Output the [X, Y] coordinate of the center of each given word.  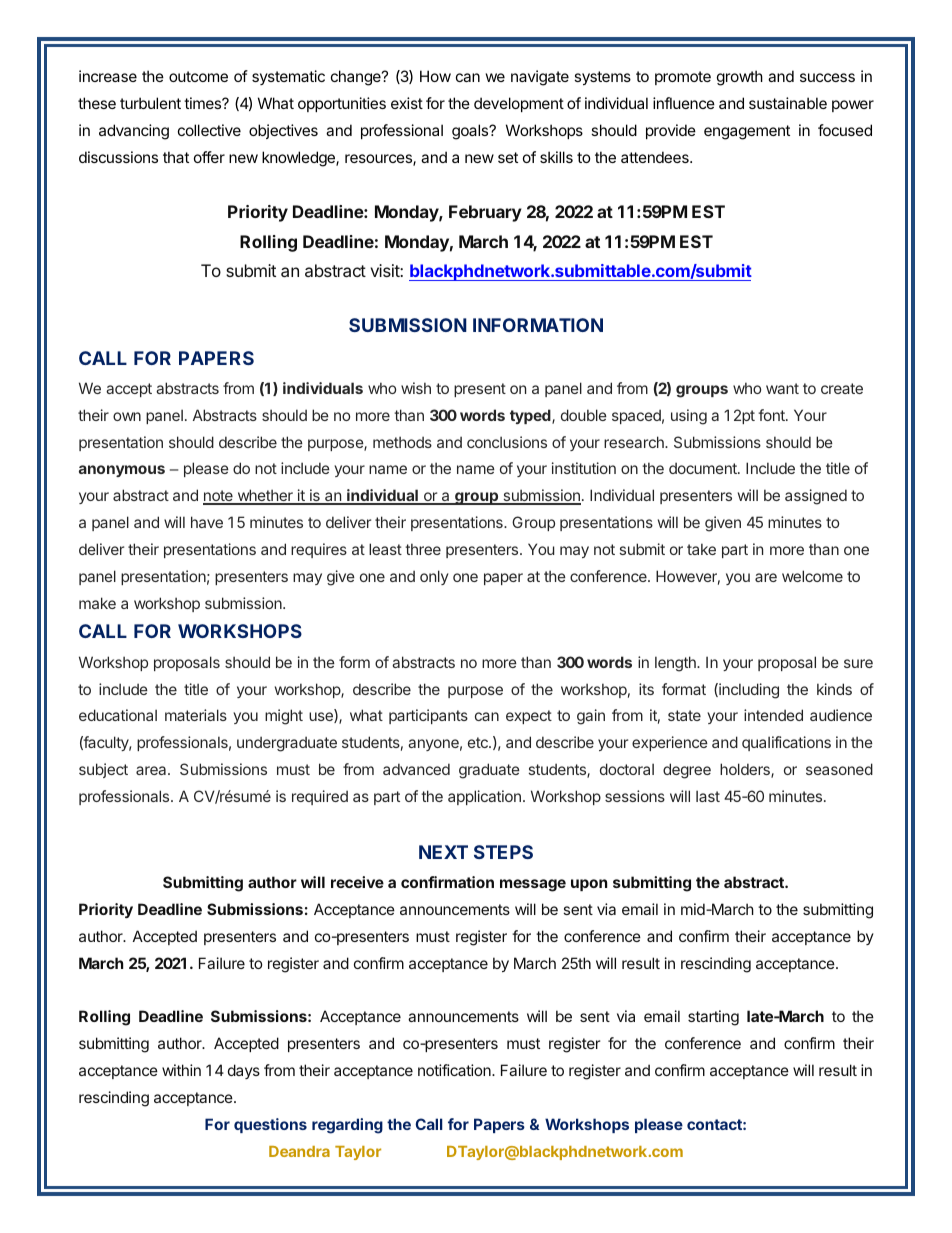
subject [103, 770]
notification [455, 1070]
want [782, 388]
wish [416, 388]
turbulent [150, 103]
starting [713, 1018]
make [97, 603]
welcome [812, 576]
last [708, 796]
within [181, 1070]
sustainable [788, 103]
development [519, 104]
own [127, 416]
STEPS [503, 852]
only [434, 577]
